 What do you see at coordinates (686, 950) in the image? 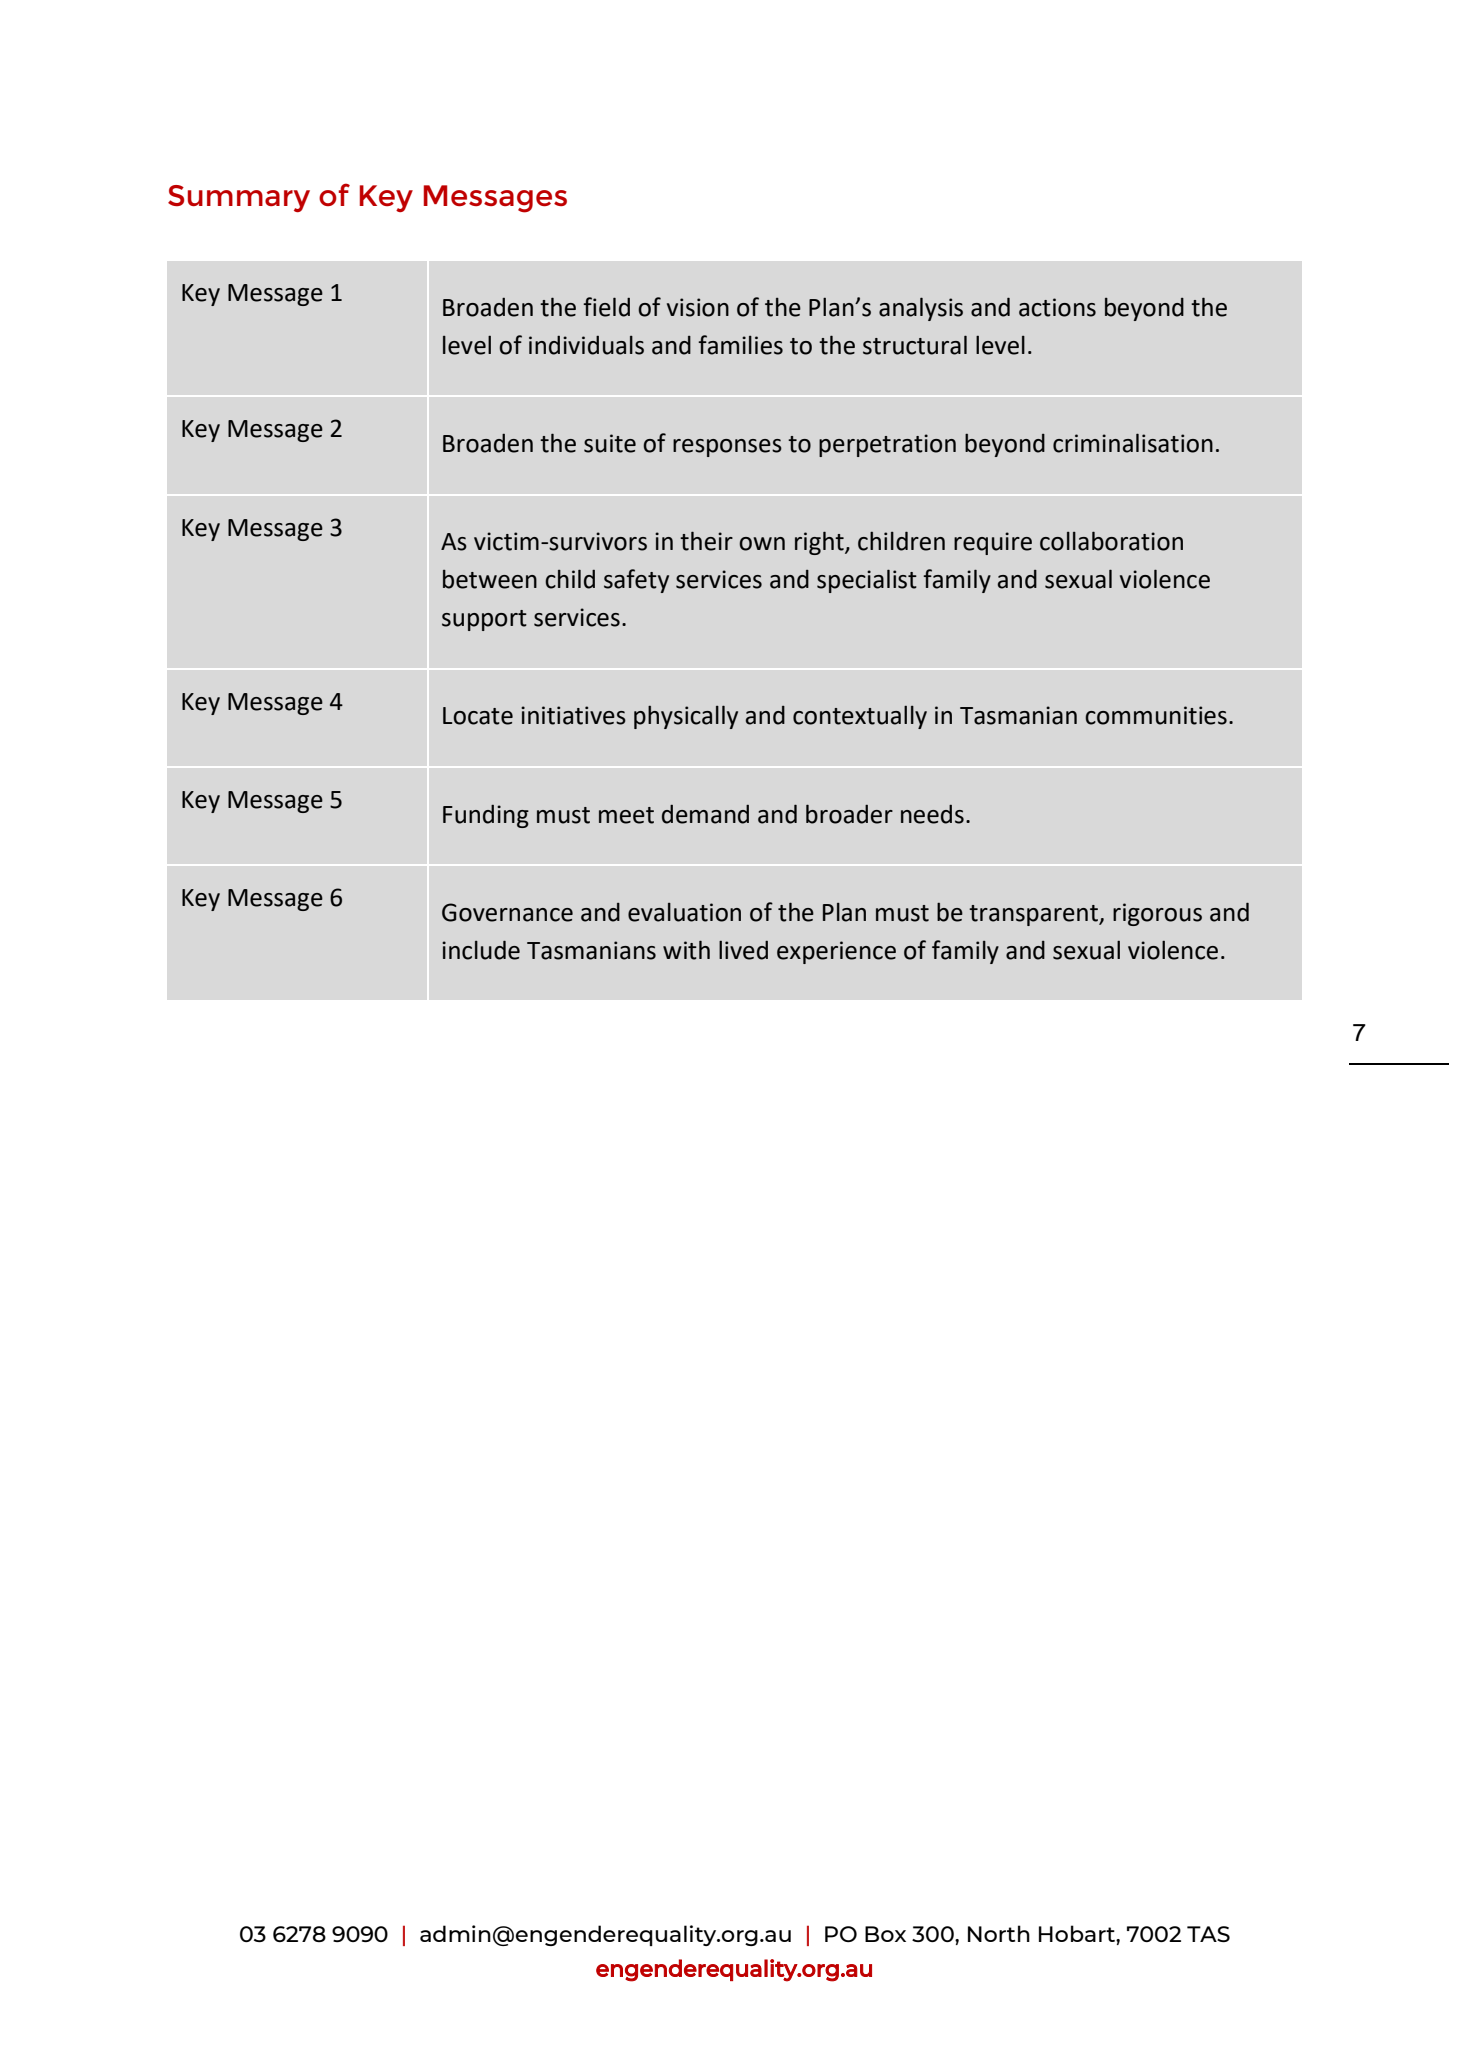
I see `with` at bounding box center [686, 950].
